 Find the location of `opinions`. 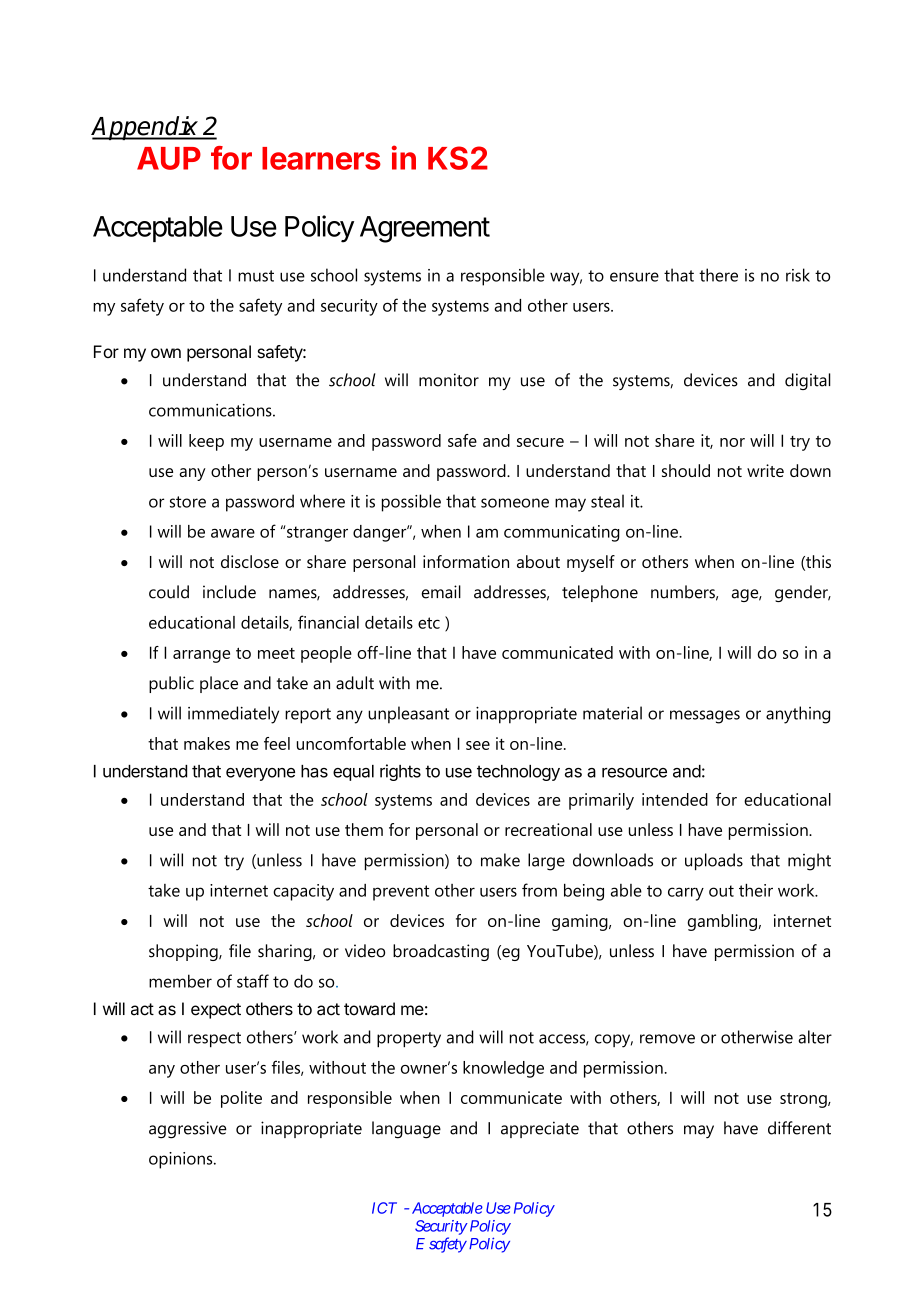

opinions is located at coordinates (182, 1160).
